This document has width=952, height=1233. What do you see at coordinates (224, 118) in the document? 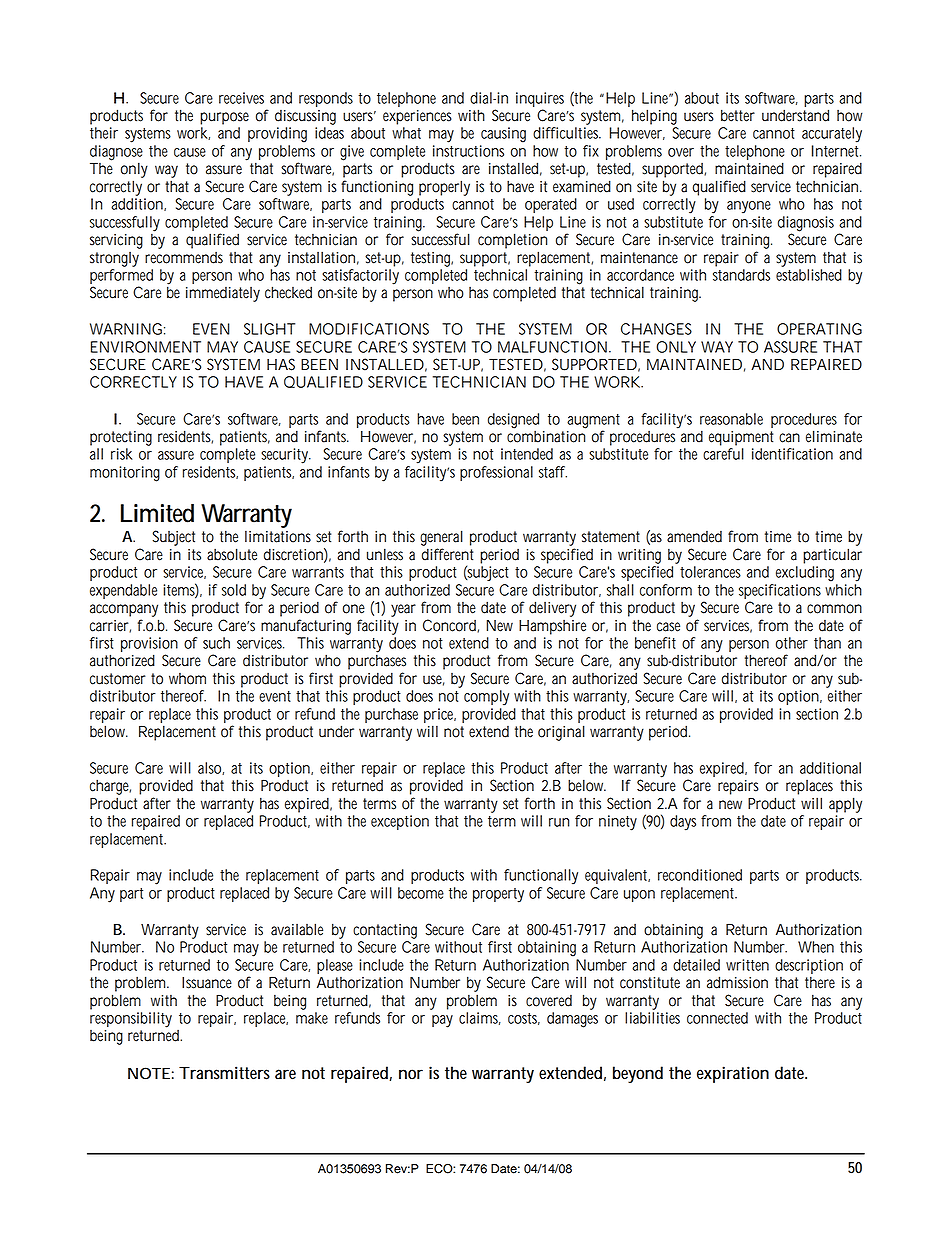
I see `purpose` at bounding box center [224, 118].
